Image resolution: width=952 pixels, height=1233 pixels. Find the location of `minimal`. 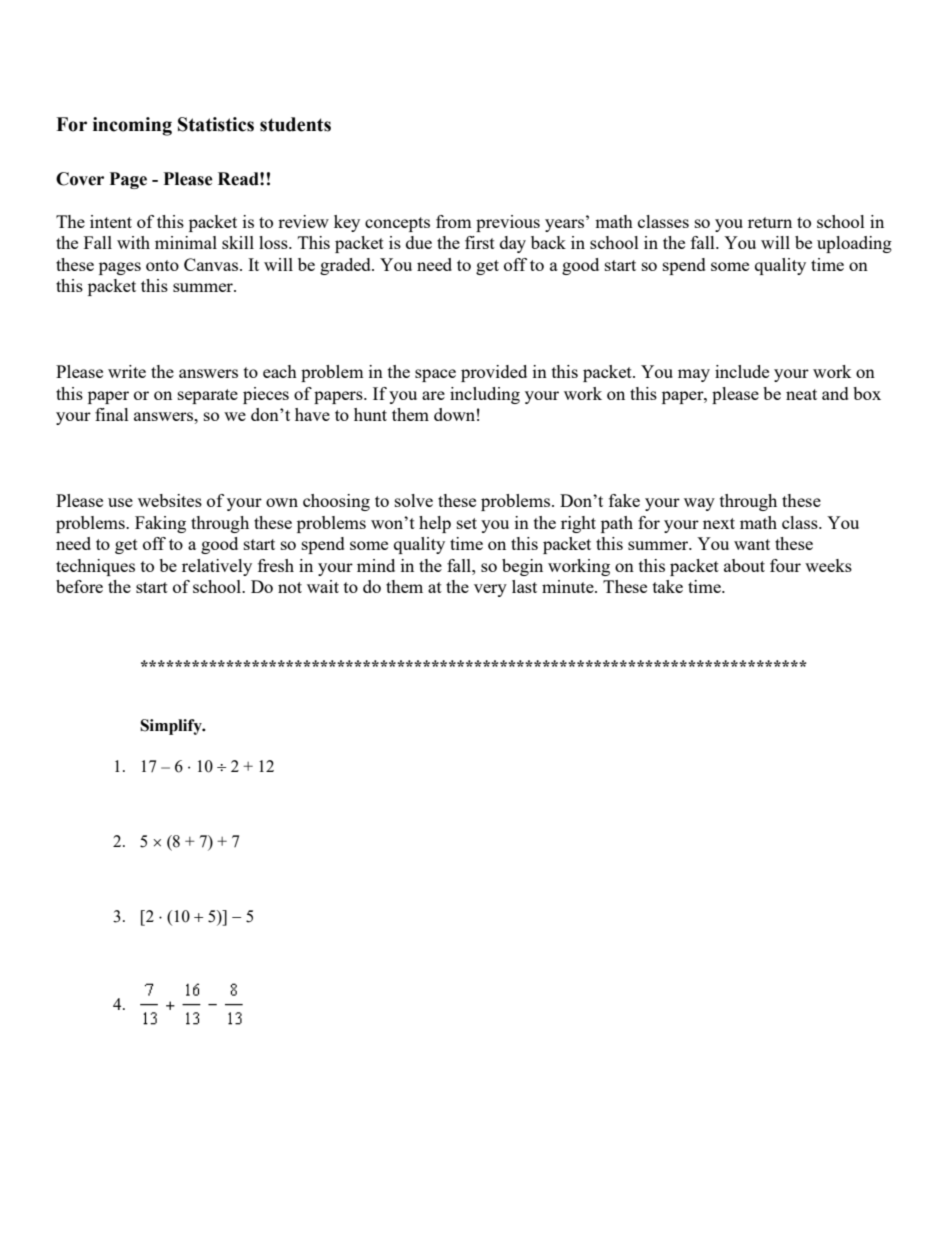

minimal is located at coordinates (186, 242).
